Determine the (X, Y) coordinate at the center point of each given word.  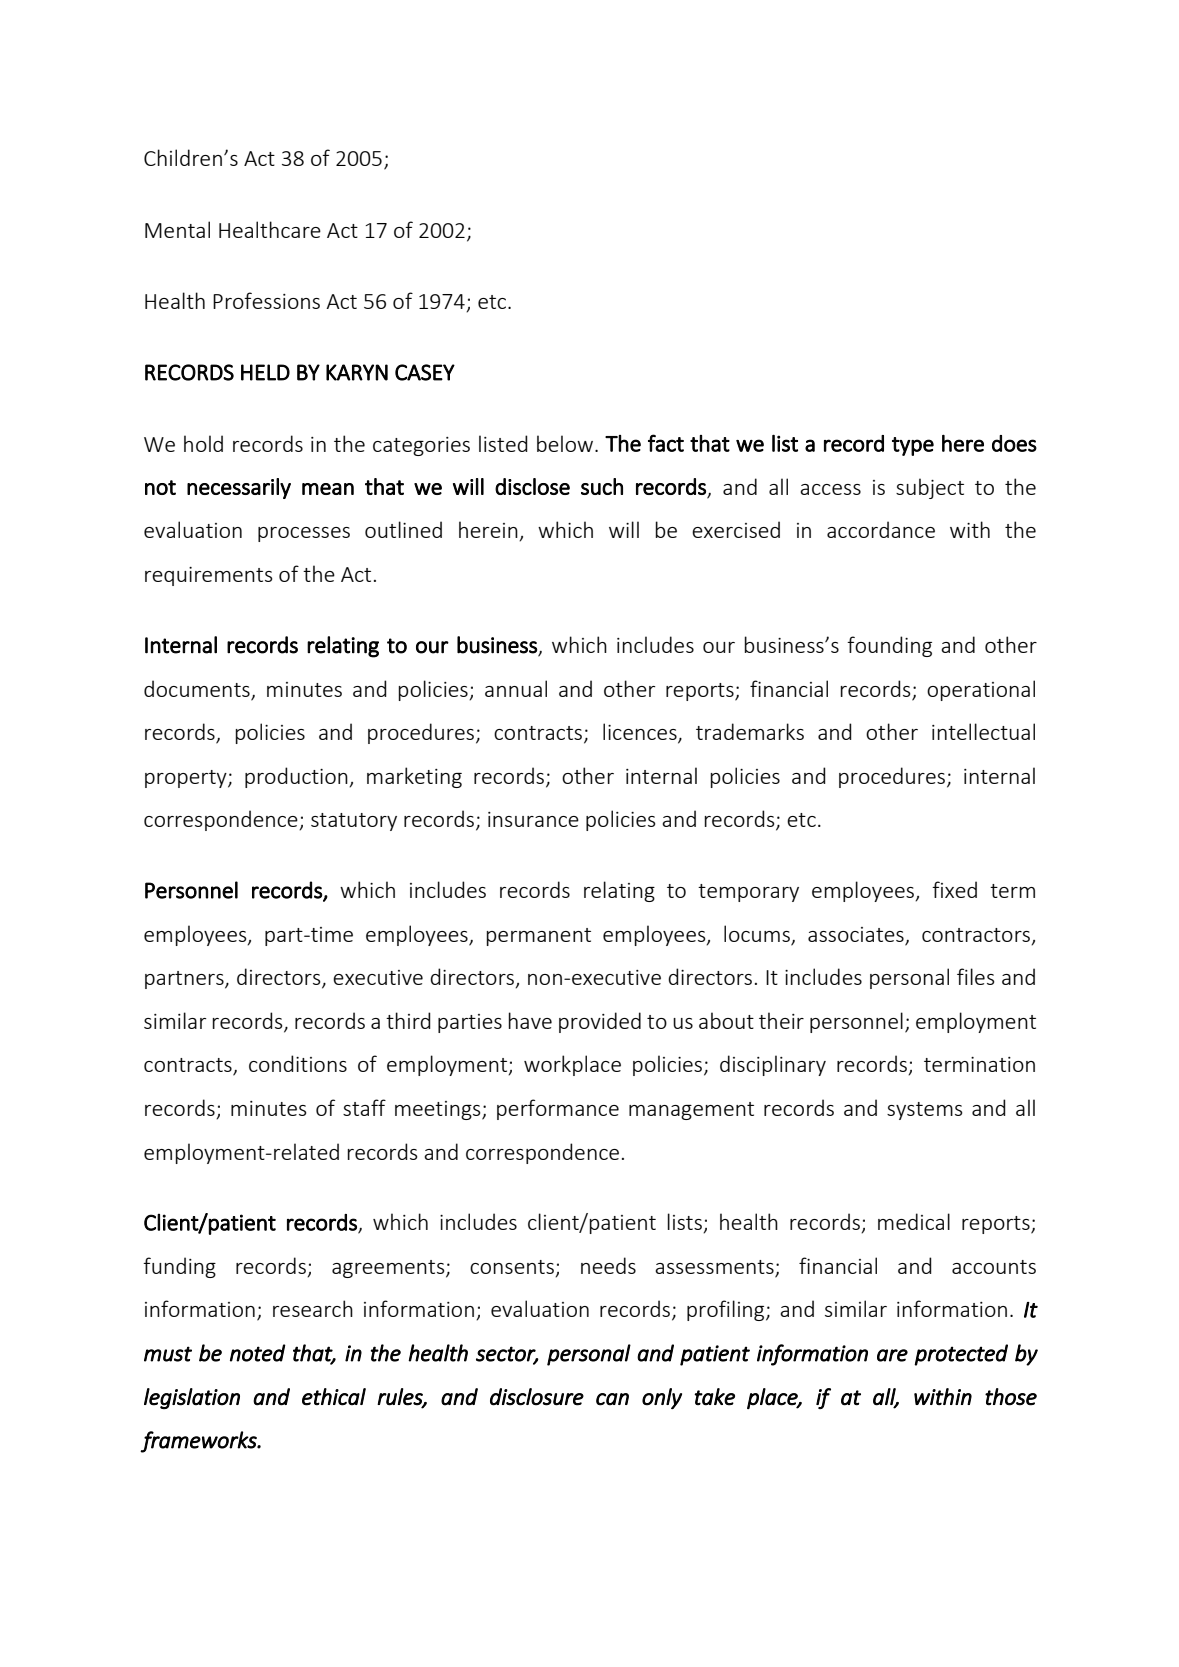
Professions (266, 300)
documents (197, 688)
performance (558, 1109)
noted (258, 1353)
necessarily (239, 488)
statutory (354, 822)
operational (981, 690)
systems (925, 1111)
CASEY (425, 372)
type (913, 446)
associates (857, 936)
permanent (539, 937)
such (602, 486)
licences (641, 733)
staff (364, 1107)
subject (930, 488)
